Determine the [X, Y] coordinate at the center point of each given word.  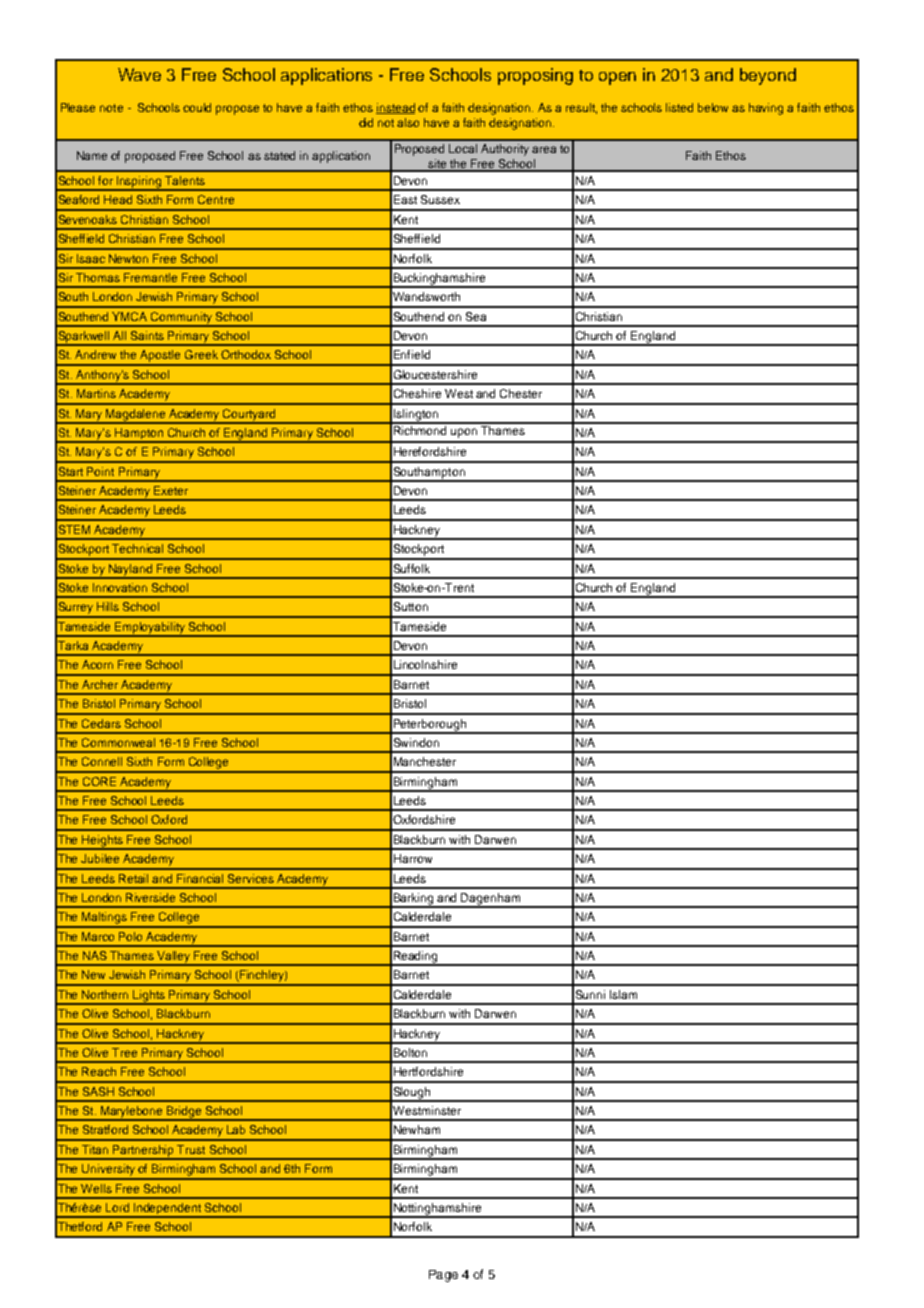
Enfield [412, 354]
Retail [133, 878]
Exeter [171, 490]
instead [395, 108]
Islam [623, 994]
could [197, 107]
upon [464, 433]
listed [679, 107]
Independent [167, 1210]
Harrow [413, 858]
